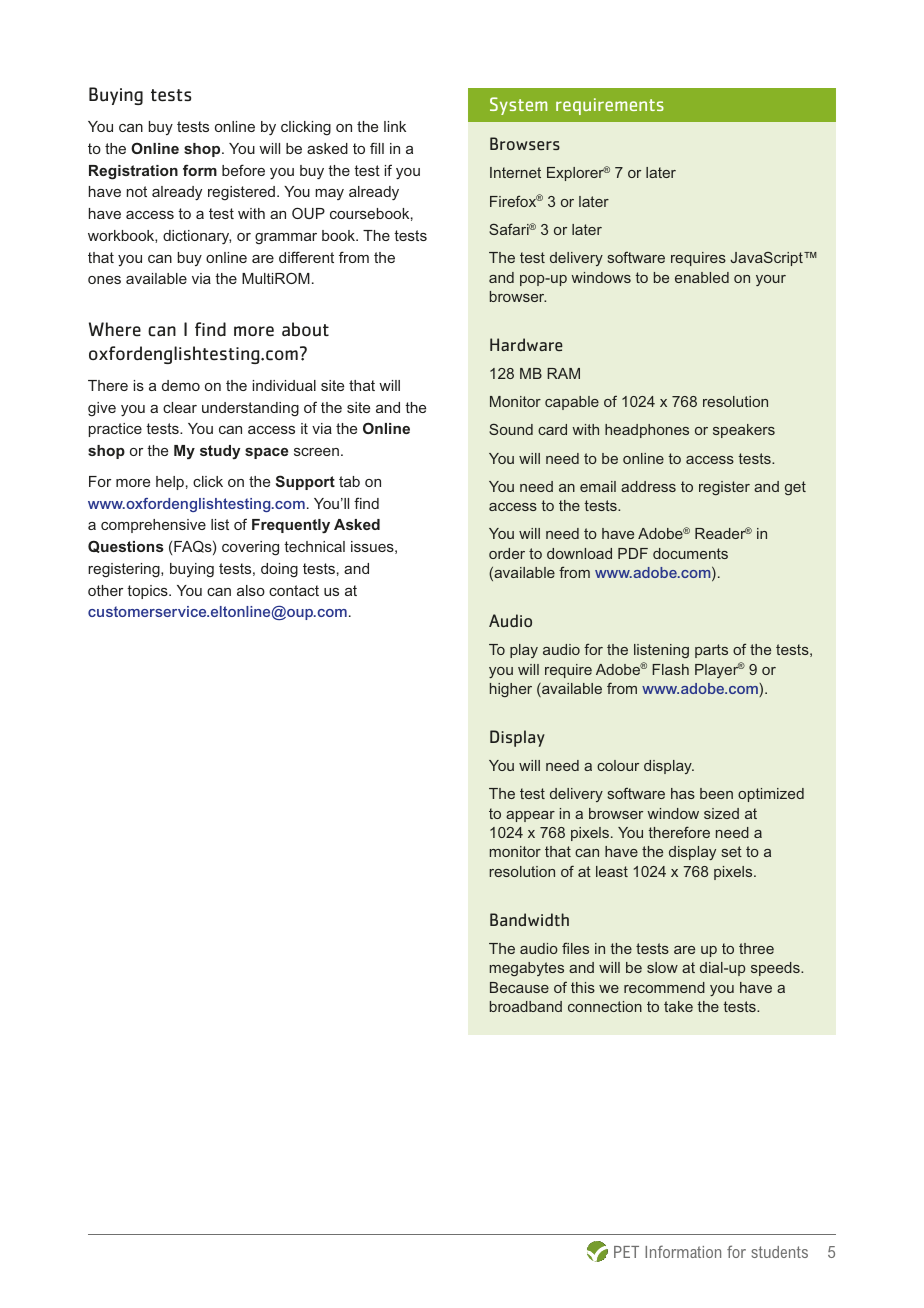  I want to click on broadband, so click(526, 1006).
